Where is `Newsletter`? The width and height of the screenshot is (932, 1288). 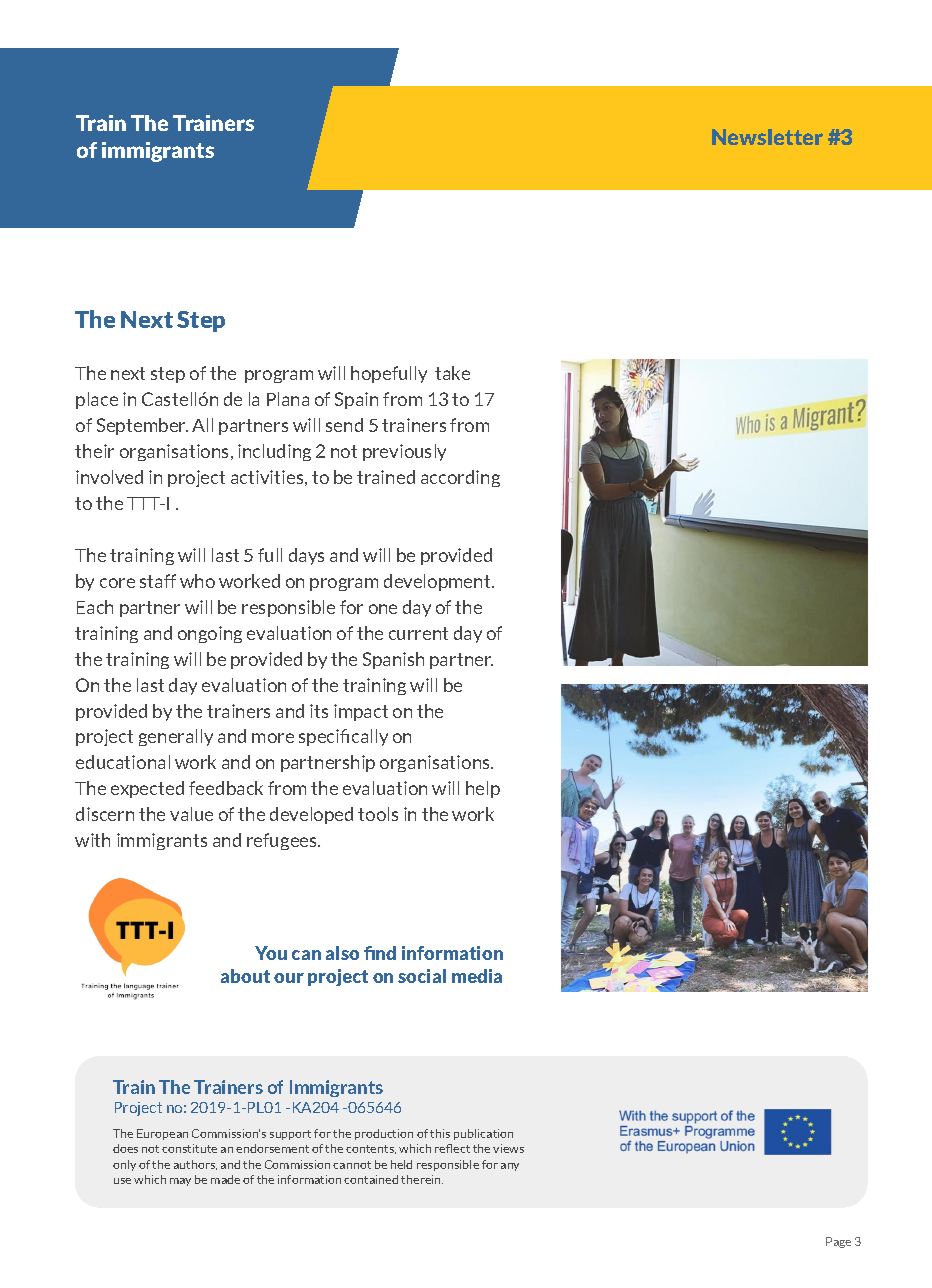 Newsletter is located at coordinates (767, 137).
